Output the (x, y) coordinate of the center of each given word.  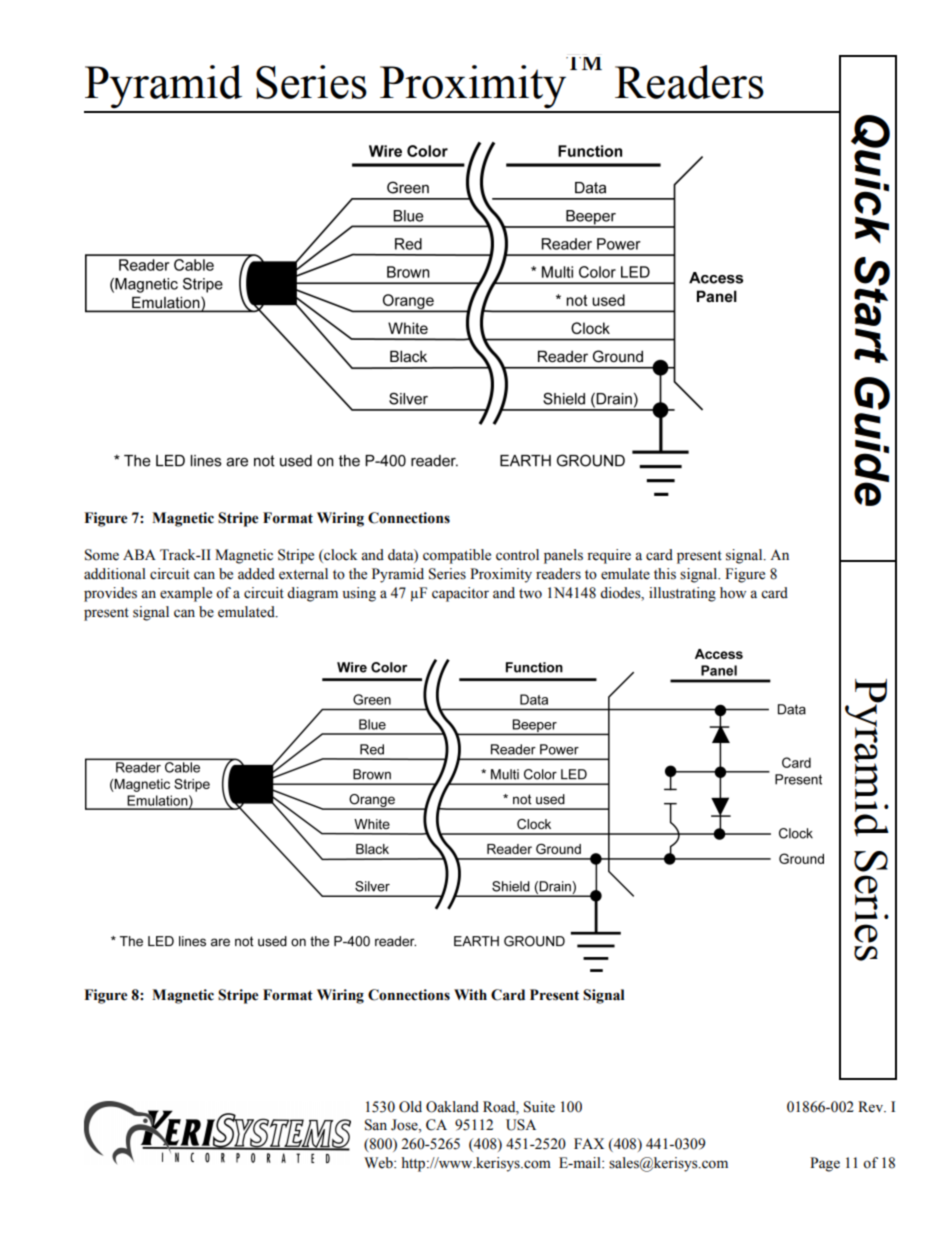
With (470, 995)
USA (521, 1125)
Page (825, 1164)
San (376, 1125)
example (186, 594)
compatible (457, 556)
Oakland (452, 1107)
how (733, 593)
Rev (871, 1107)
